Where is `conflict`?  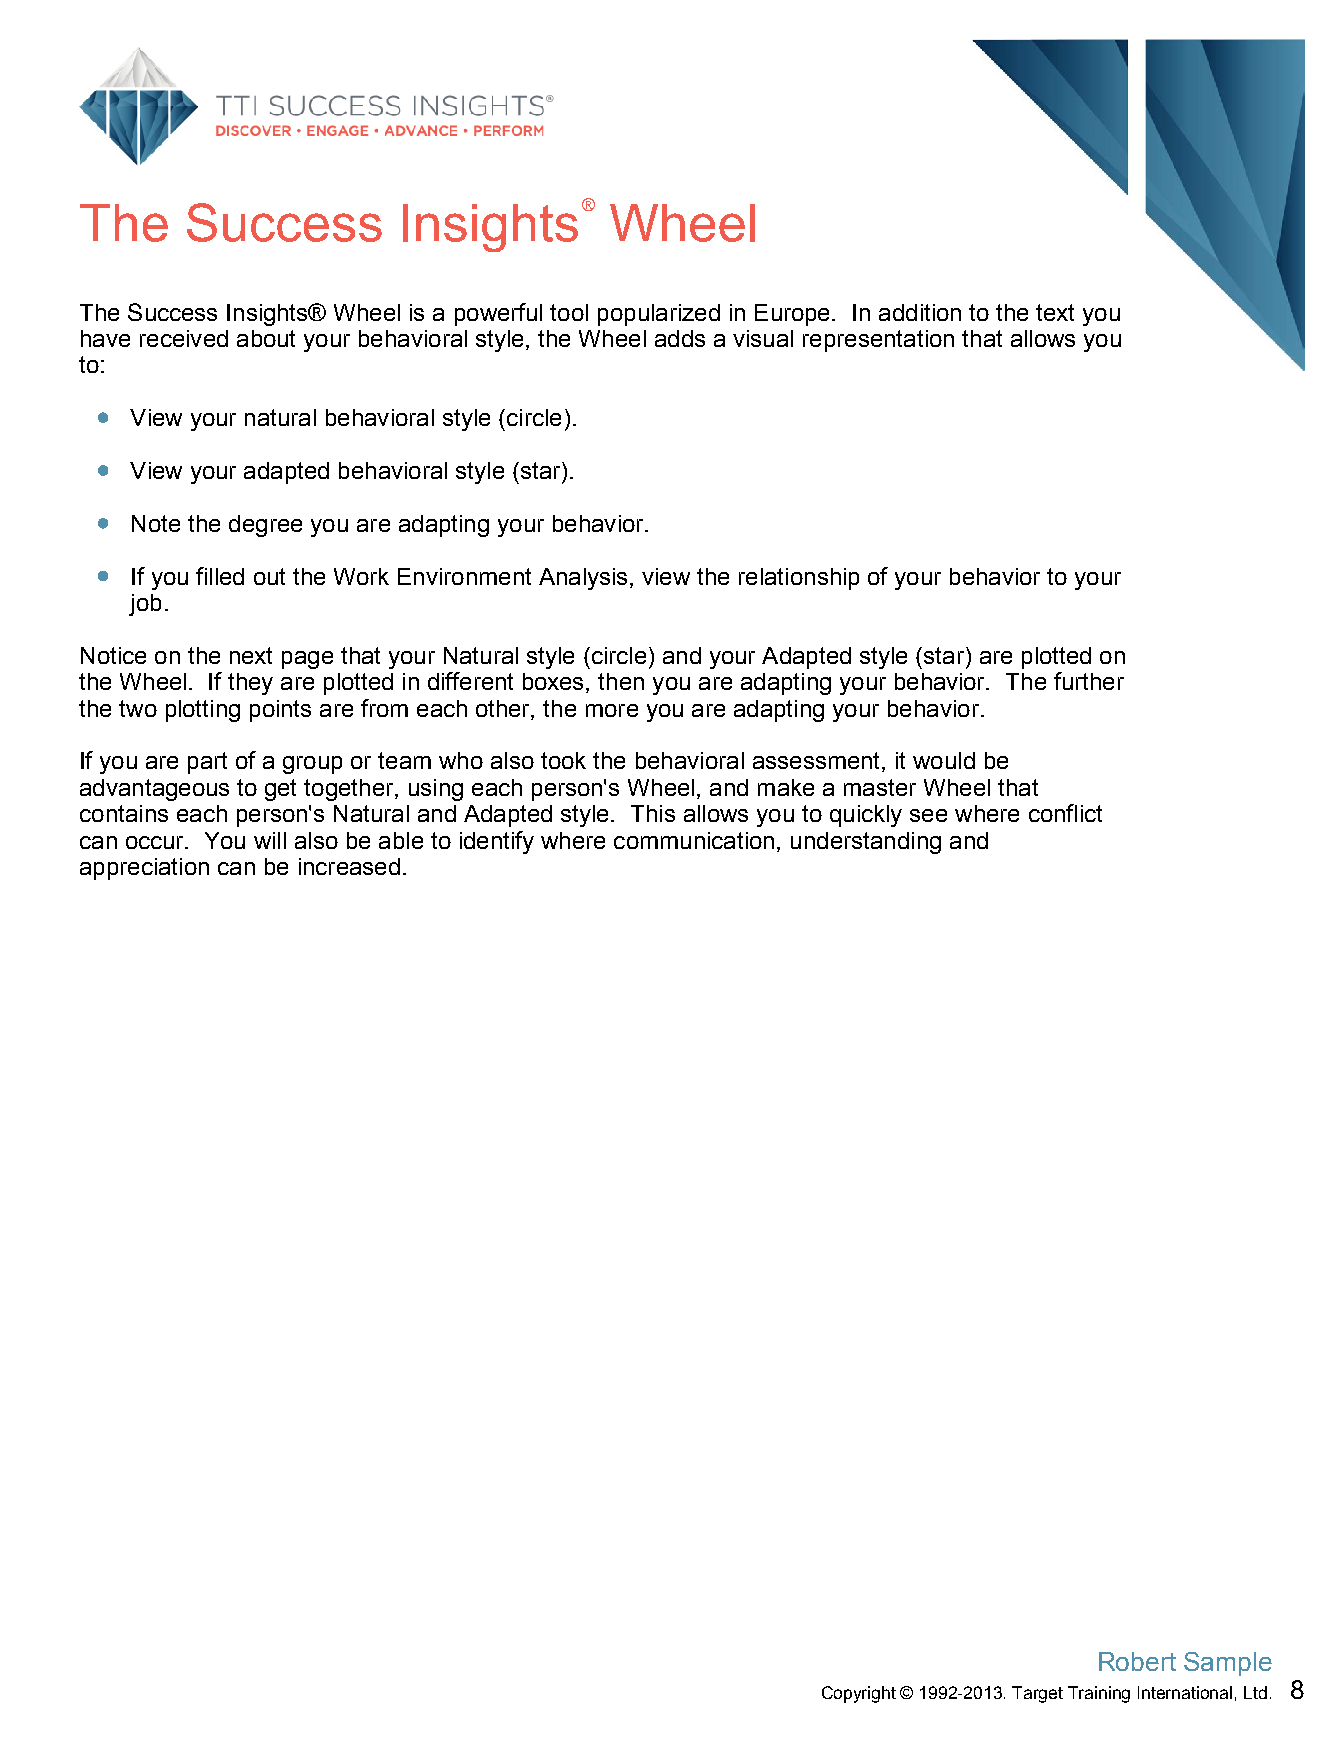
conflict is located at coordinates (1065, 813).
